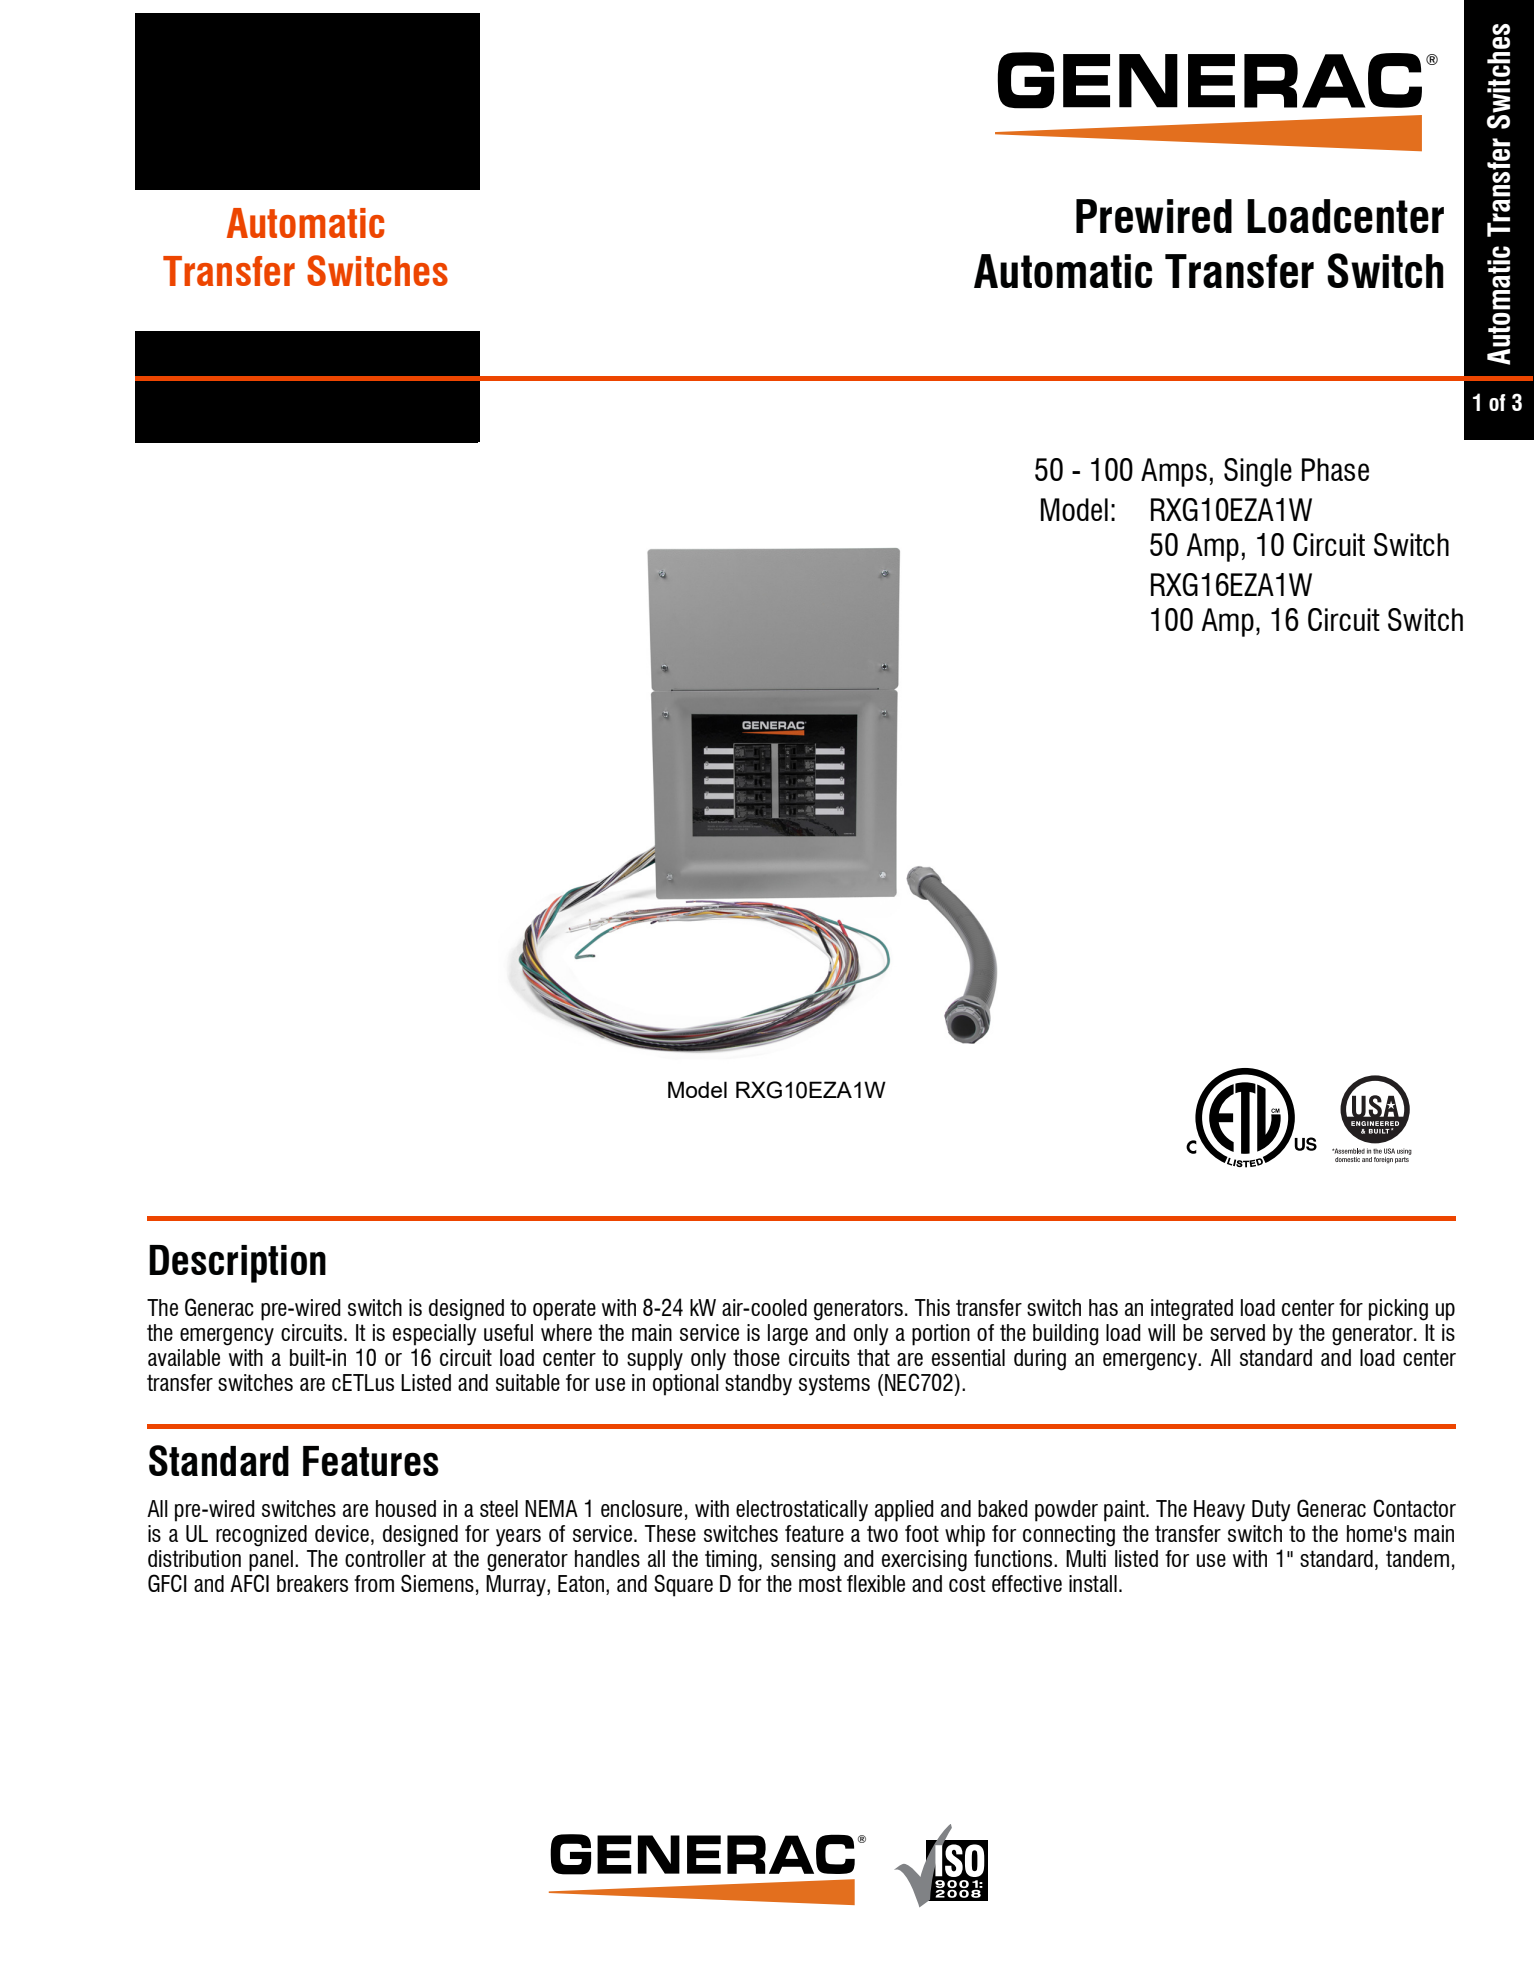 The width and height of the image is (1534, 1986). I want to click on integrated, so click(1192, 1310).
